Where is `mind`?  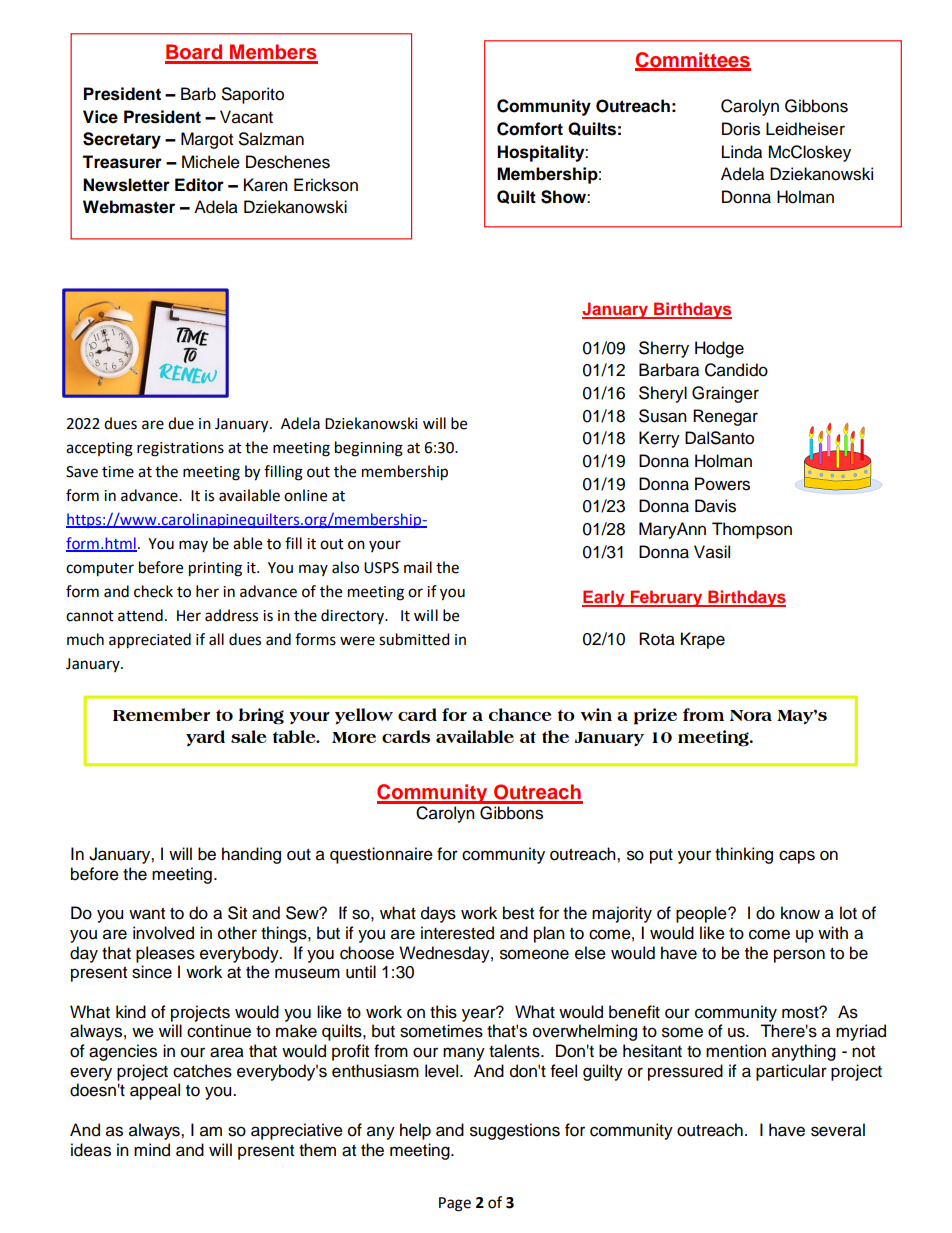
mind is located at coordinates (152, 1150).
